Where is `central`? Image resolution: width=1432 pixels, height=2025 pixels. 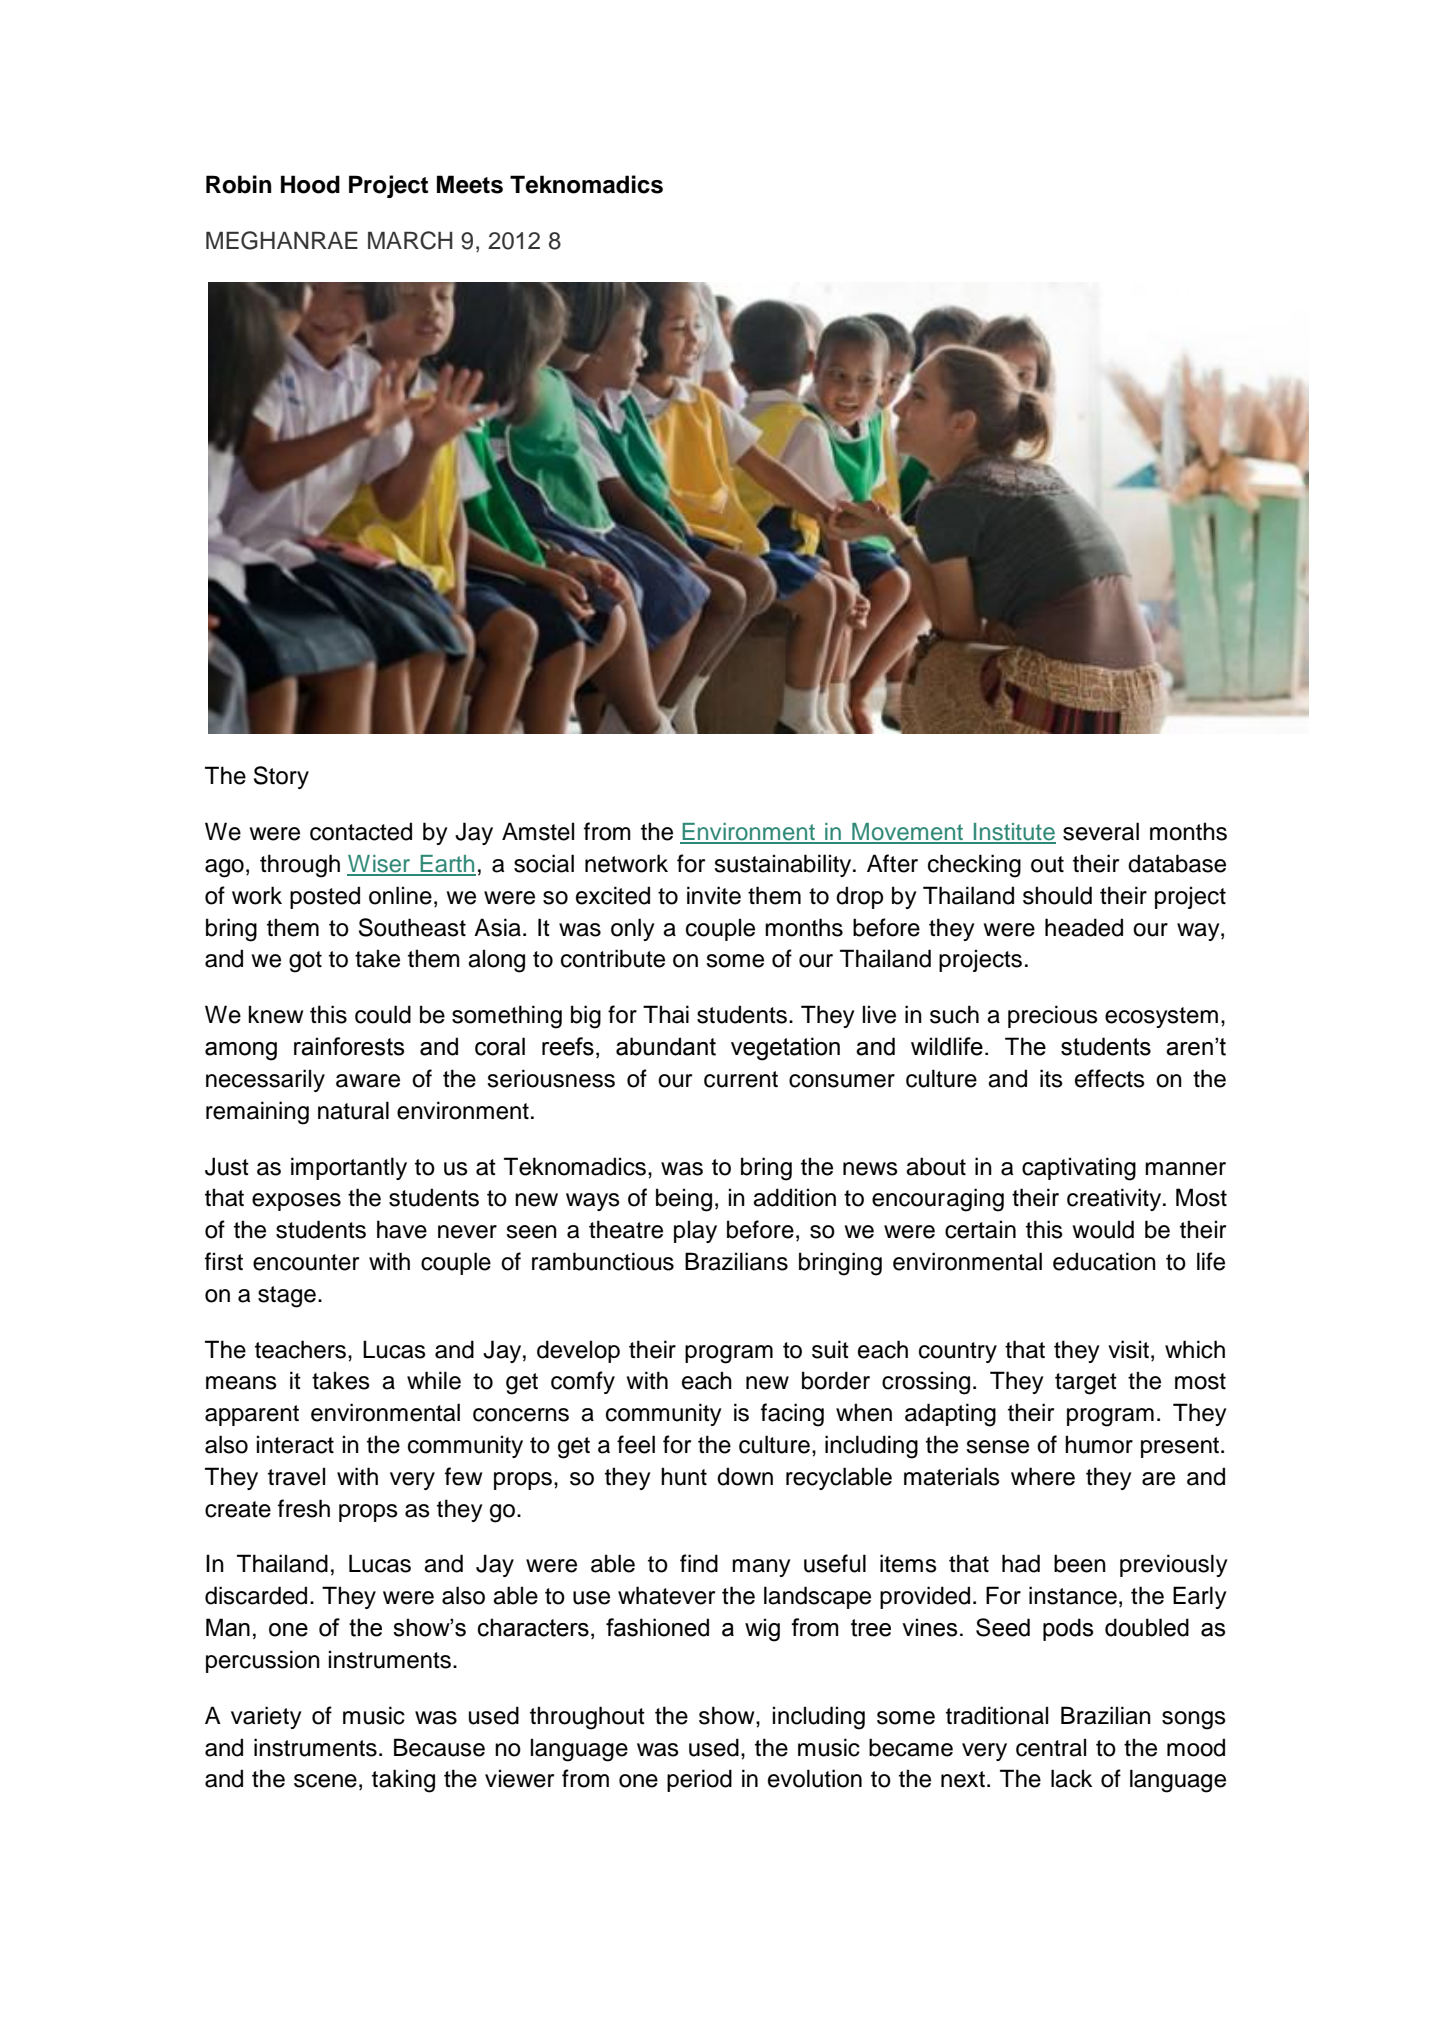
central is located at coordinates (1051, 1747).
